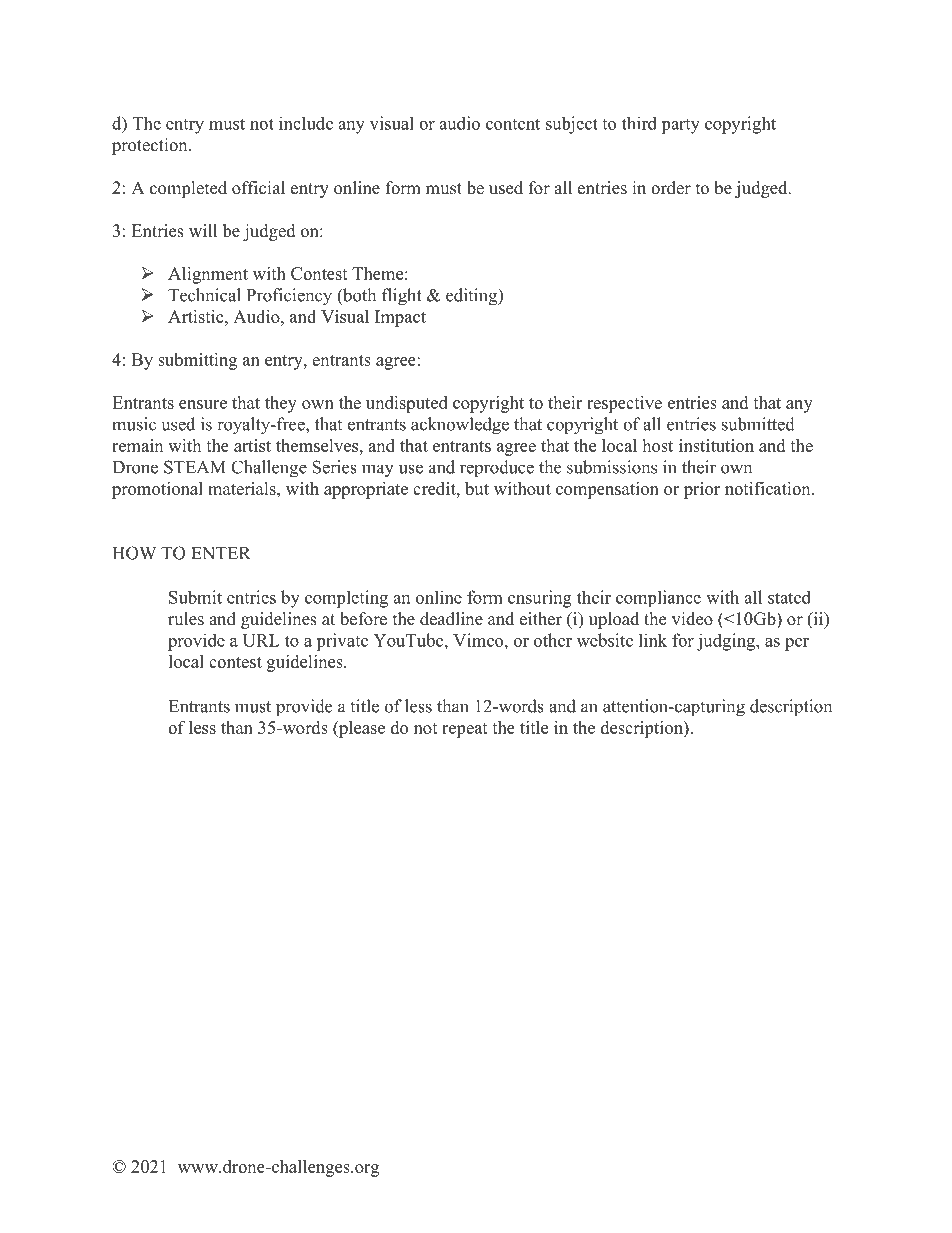 The height and width of the screenshot is (1233, 952). I want to click on ensure, so click(203, 404).
